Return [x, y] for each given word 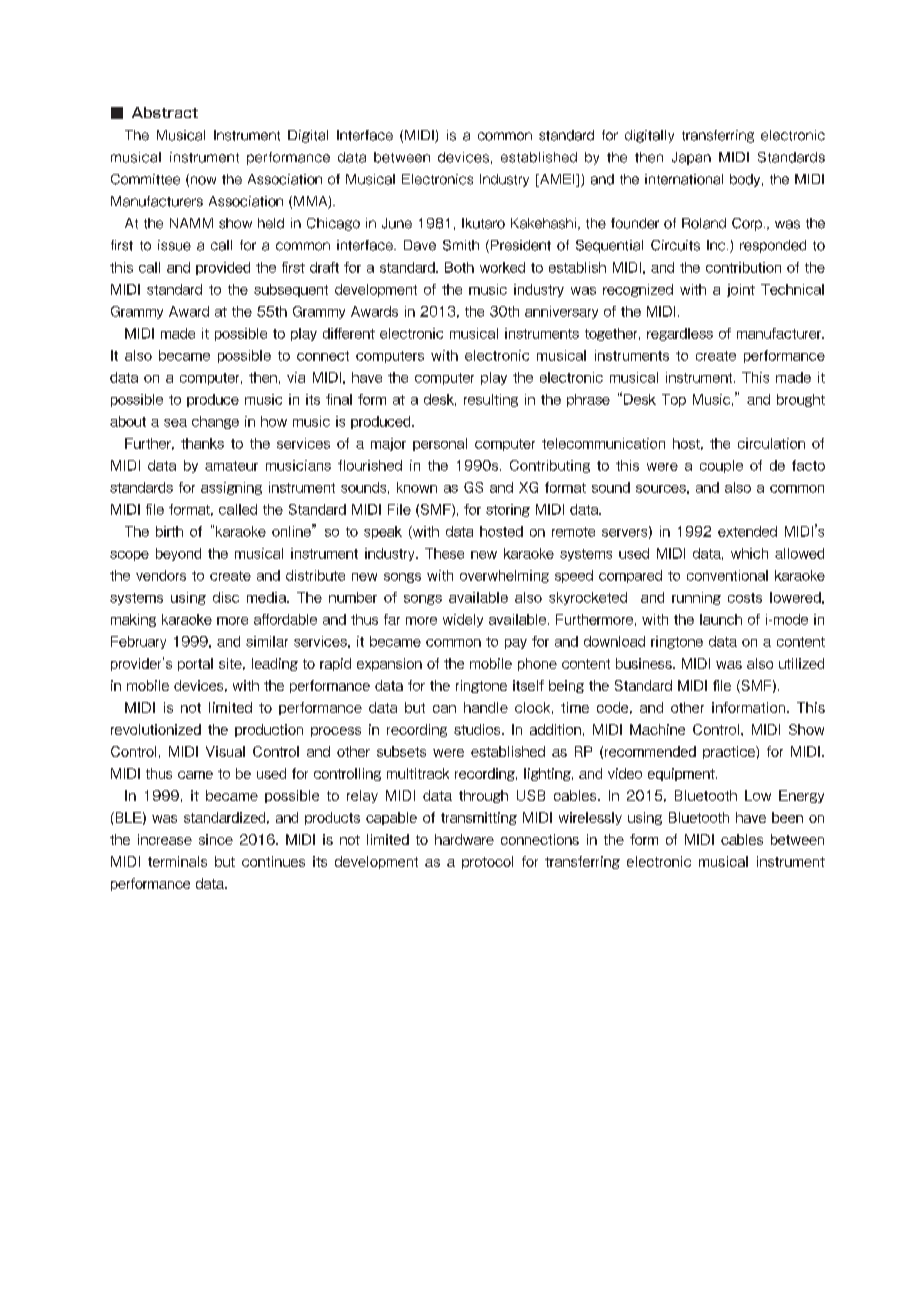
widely [463, 620]
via [296, 377]
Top [674, 400]
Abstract [165, 112]
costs [745, 598]
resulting [491, 400]
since [216, 839]
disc [226, 597]
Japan [691, 158]
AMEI [557, 180]
